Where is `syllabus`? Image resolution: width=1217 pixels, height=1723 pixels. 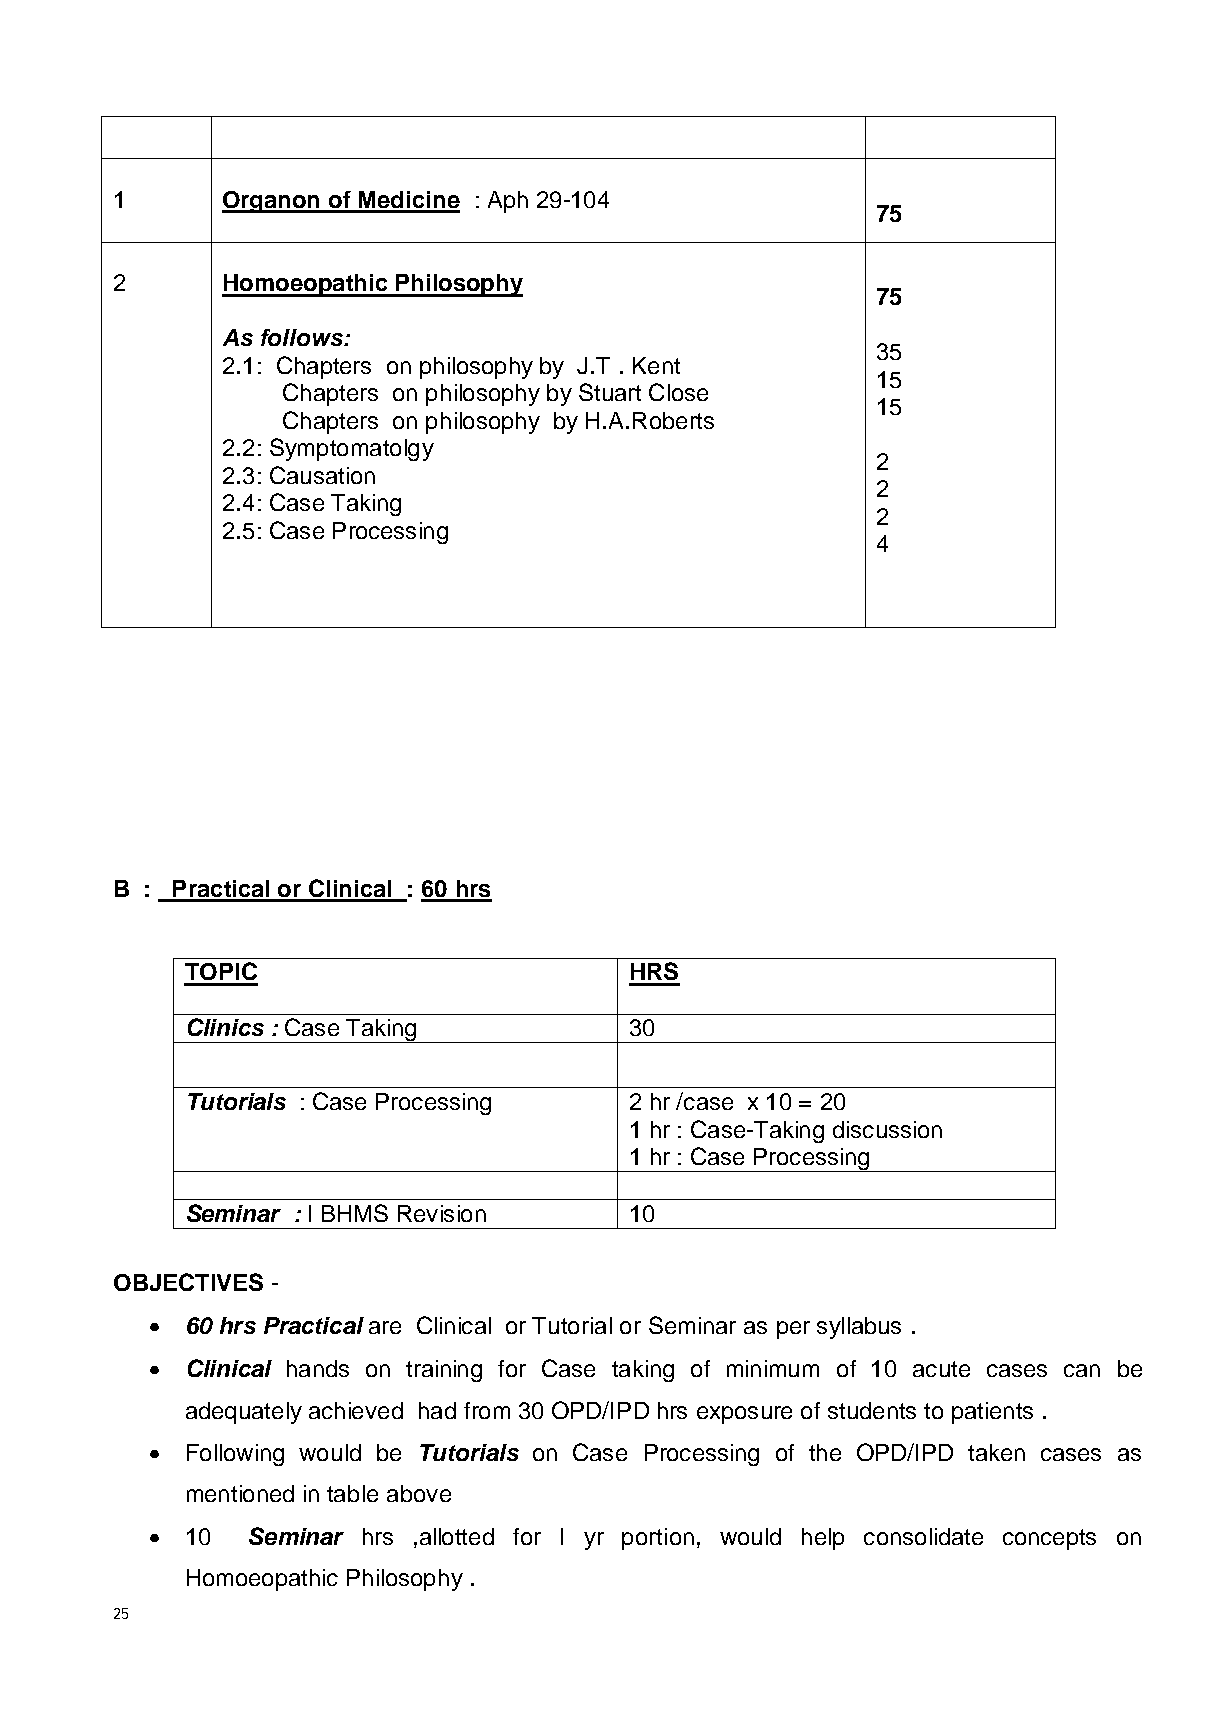
syllabus is located at coordinates (859, 1328).
